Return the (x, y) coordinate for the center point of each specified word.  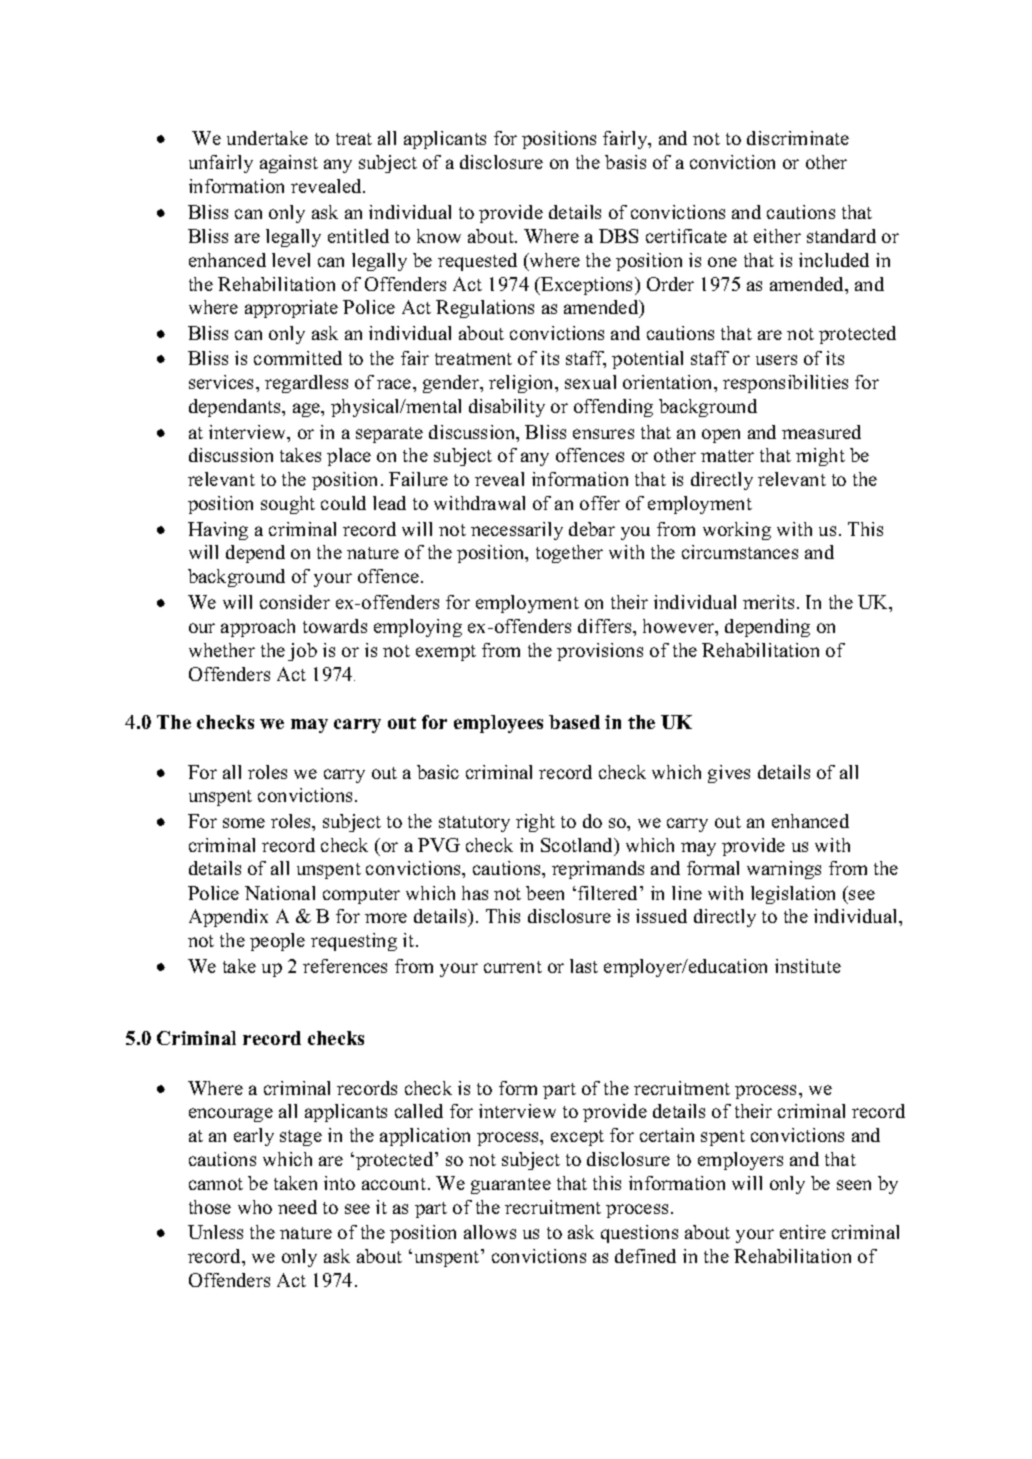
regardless (306, 384)
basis (625, 162)
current (513, 967)
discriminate (798, 138)
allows (490, 1232)
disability (507, 408)
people (277, 942)
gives (729, 774)
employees (498, 724)
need (297, 1207)
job (302, 652)
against (289, 164)
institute (808, 966)
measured (821, 432)
